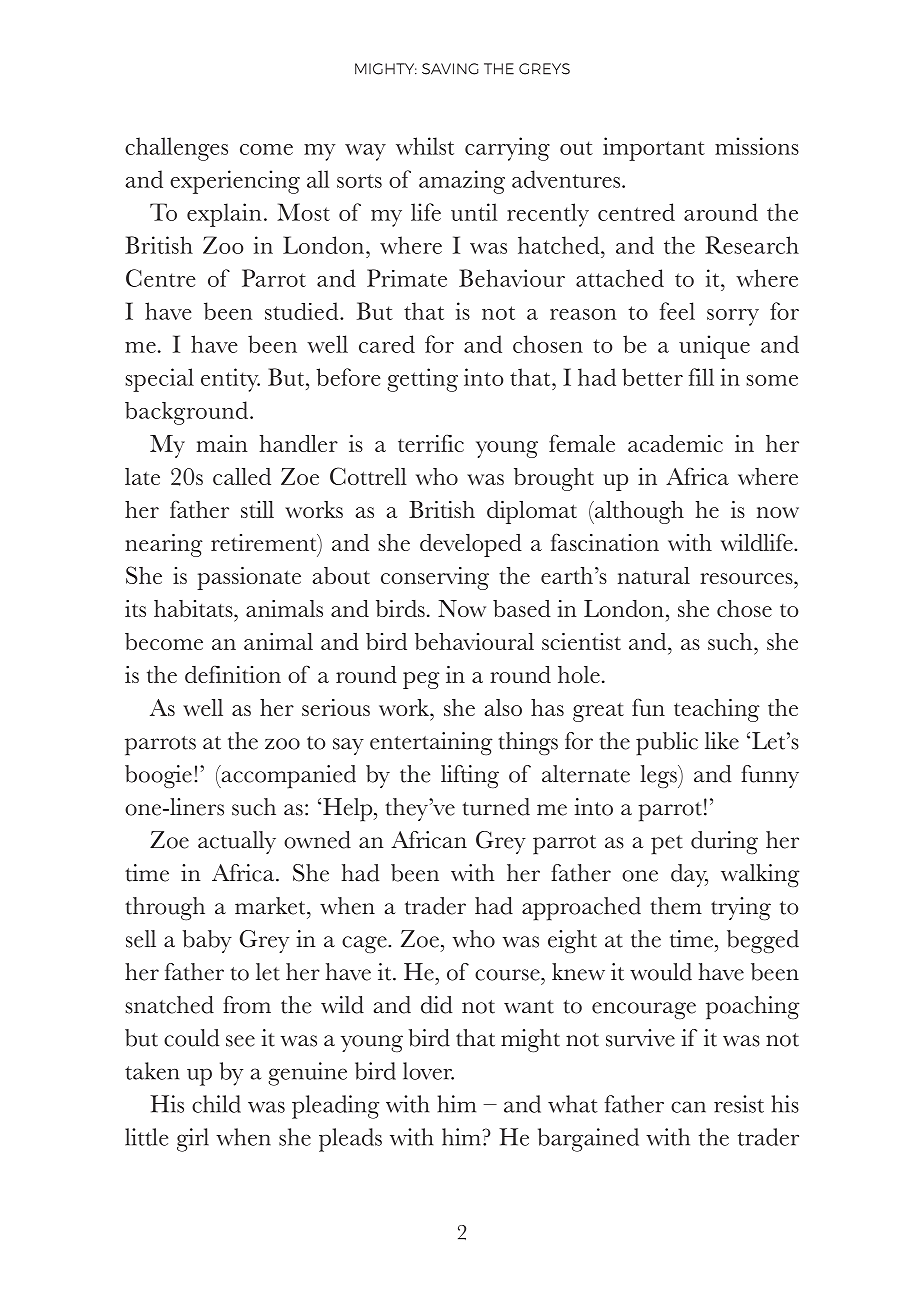 Image resolution: width=924 pixels, height=1311 pixels. I want to click on getting, so click(422, 380).
